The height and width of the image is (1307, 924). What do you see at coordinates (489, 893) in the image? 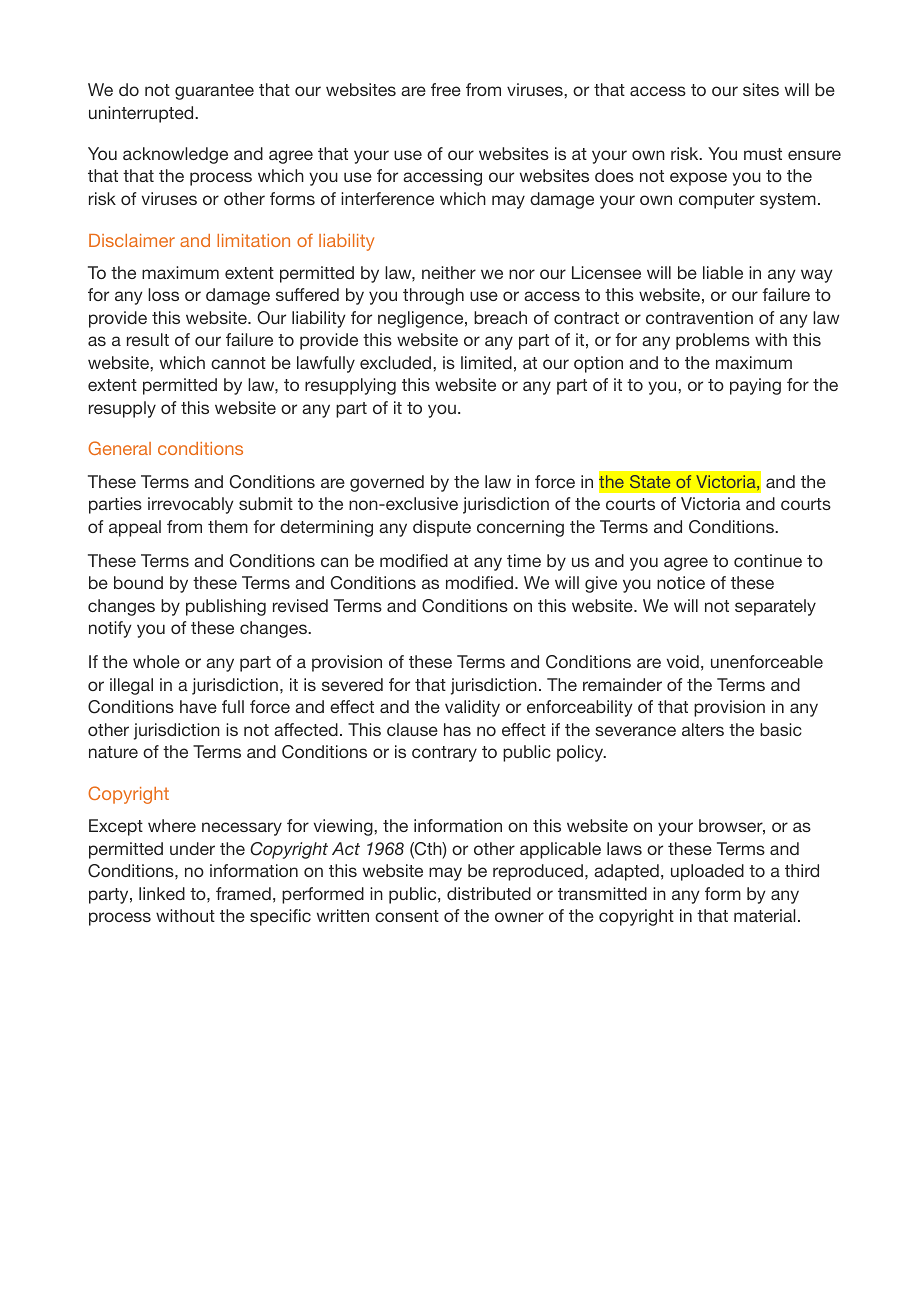
I see `distributed` at bounding box center [489, 893].
